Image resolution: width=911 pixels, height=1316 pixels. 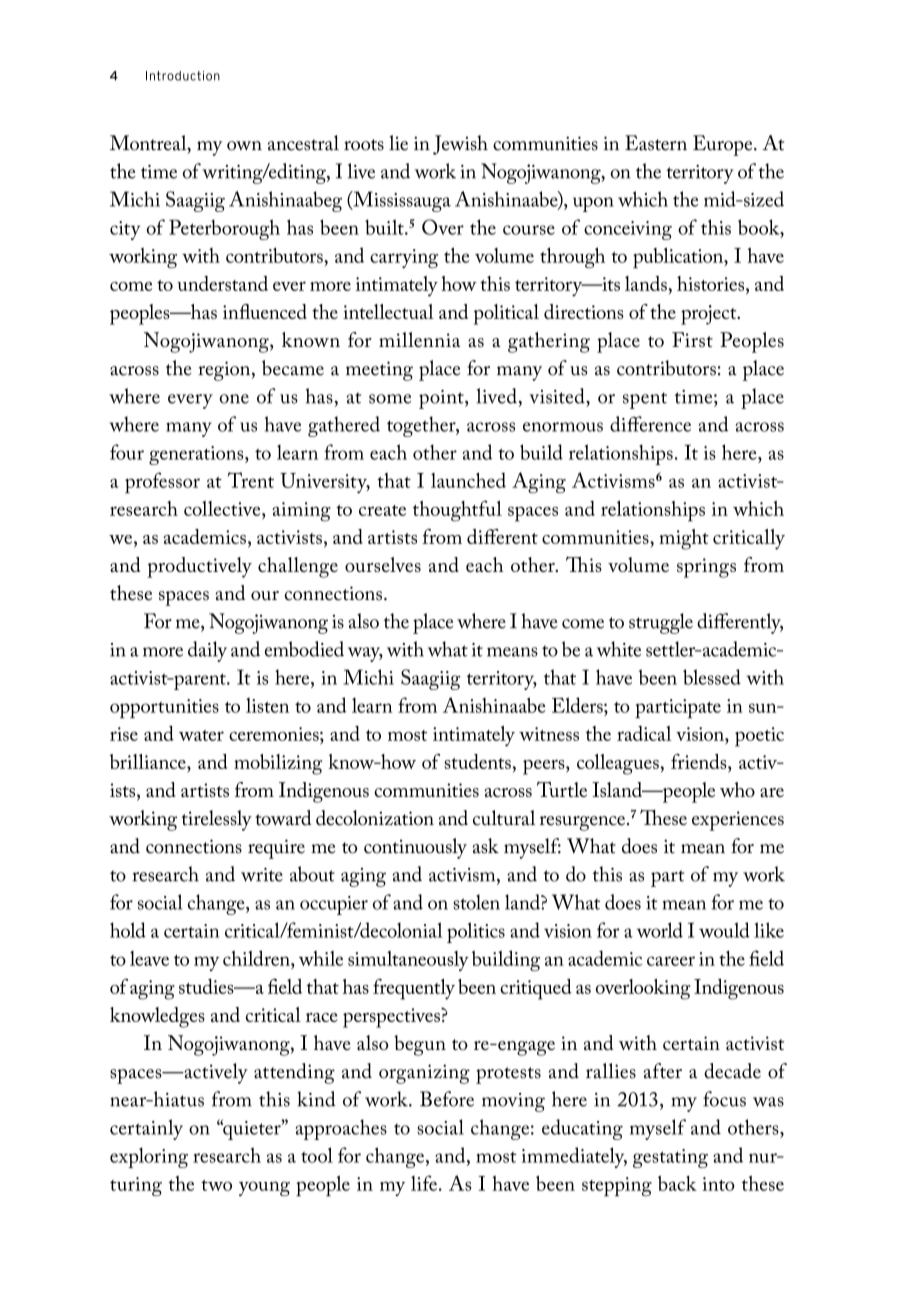 What do you see at coordinates (424, 1183) in the screenshot?
I see `life` at bounding box center [424, 1183].
